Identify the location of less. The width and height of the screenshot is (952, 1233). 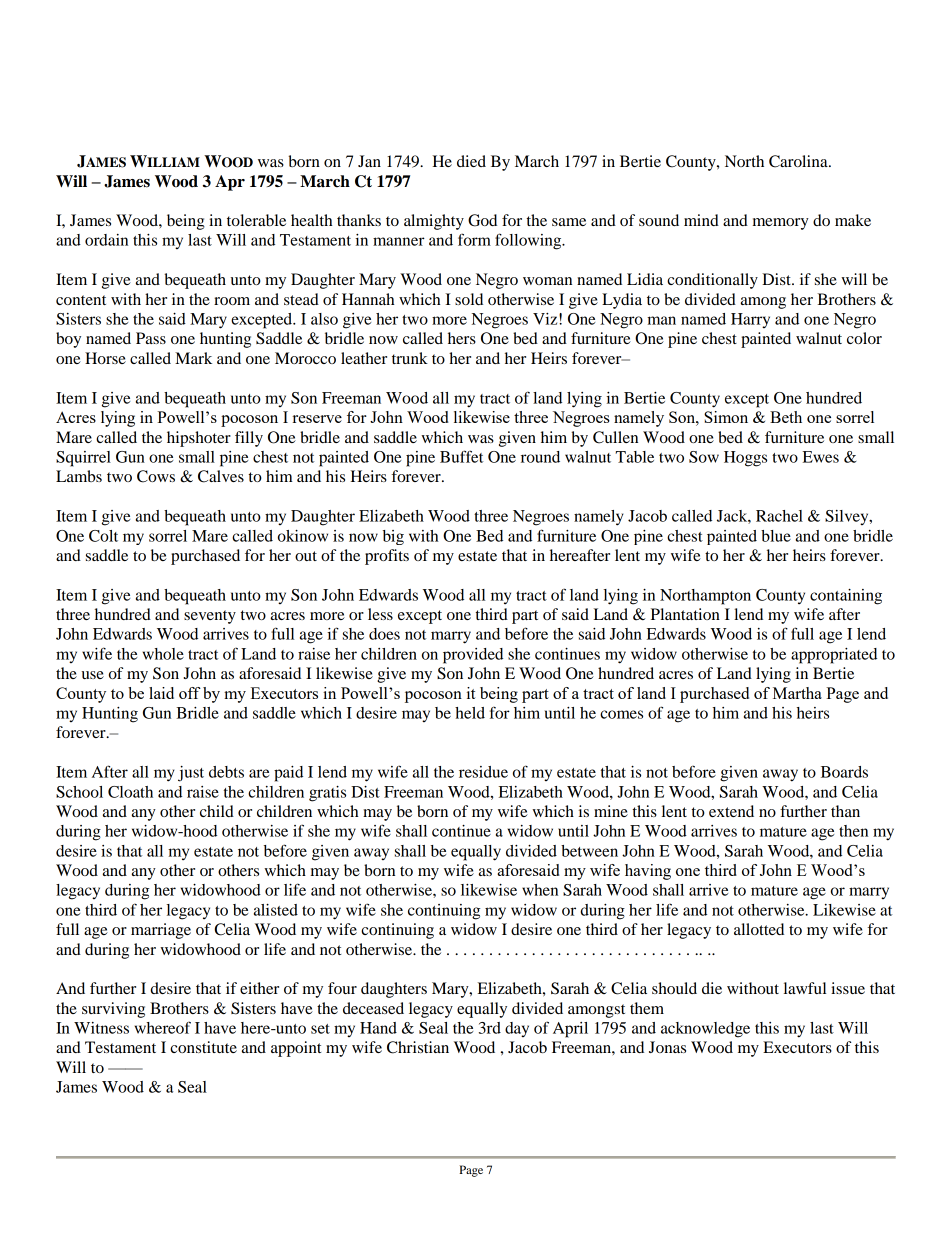
(380, 614).
